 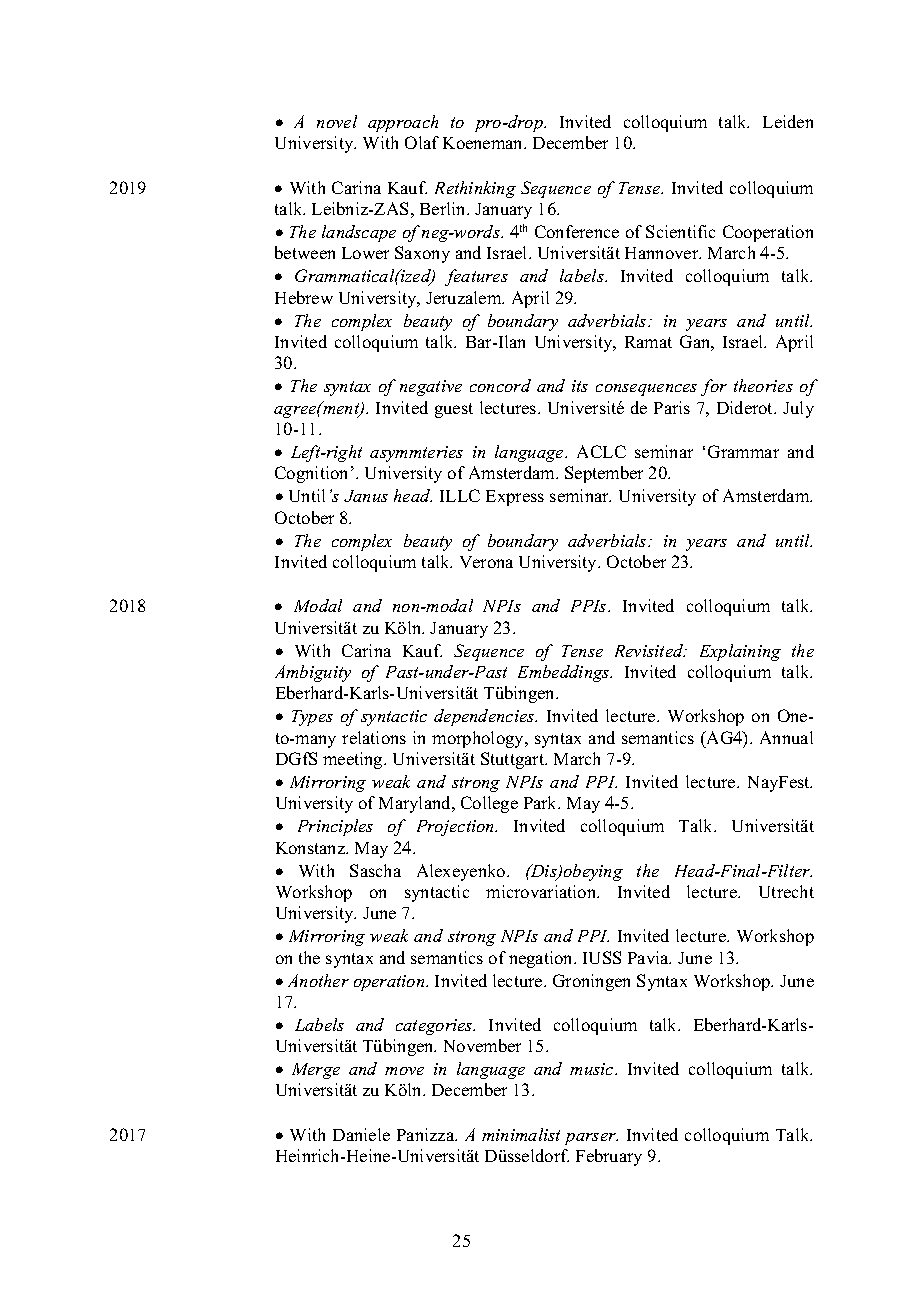 What do you see at coordinates (565, 673) in the screenshot?
I see `Embeddings` at bounding box center [565, 673].
